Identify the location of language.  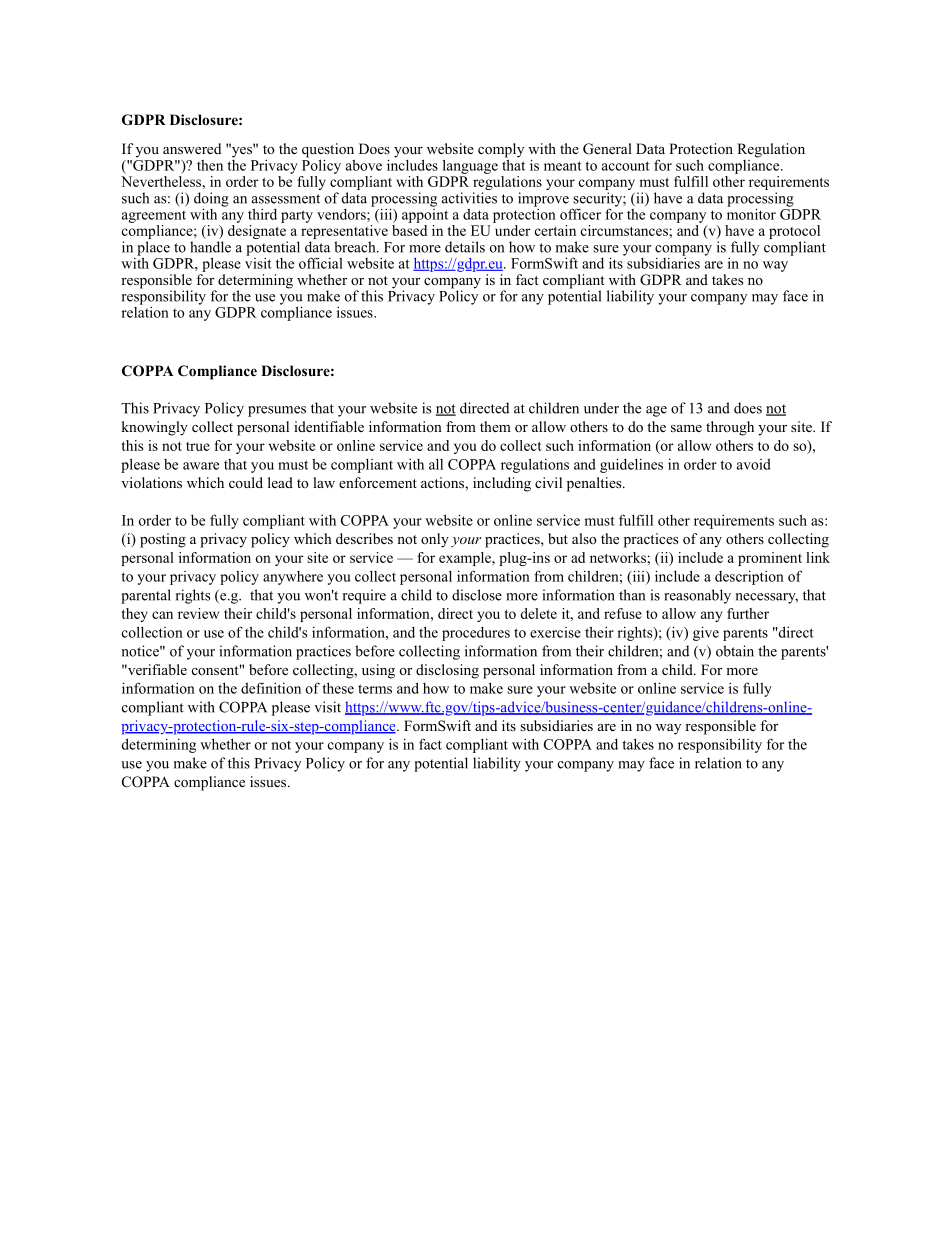
(470, 166).
